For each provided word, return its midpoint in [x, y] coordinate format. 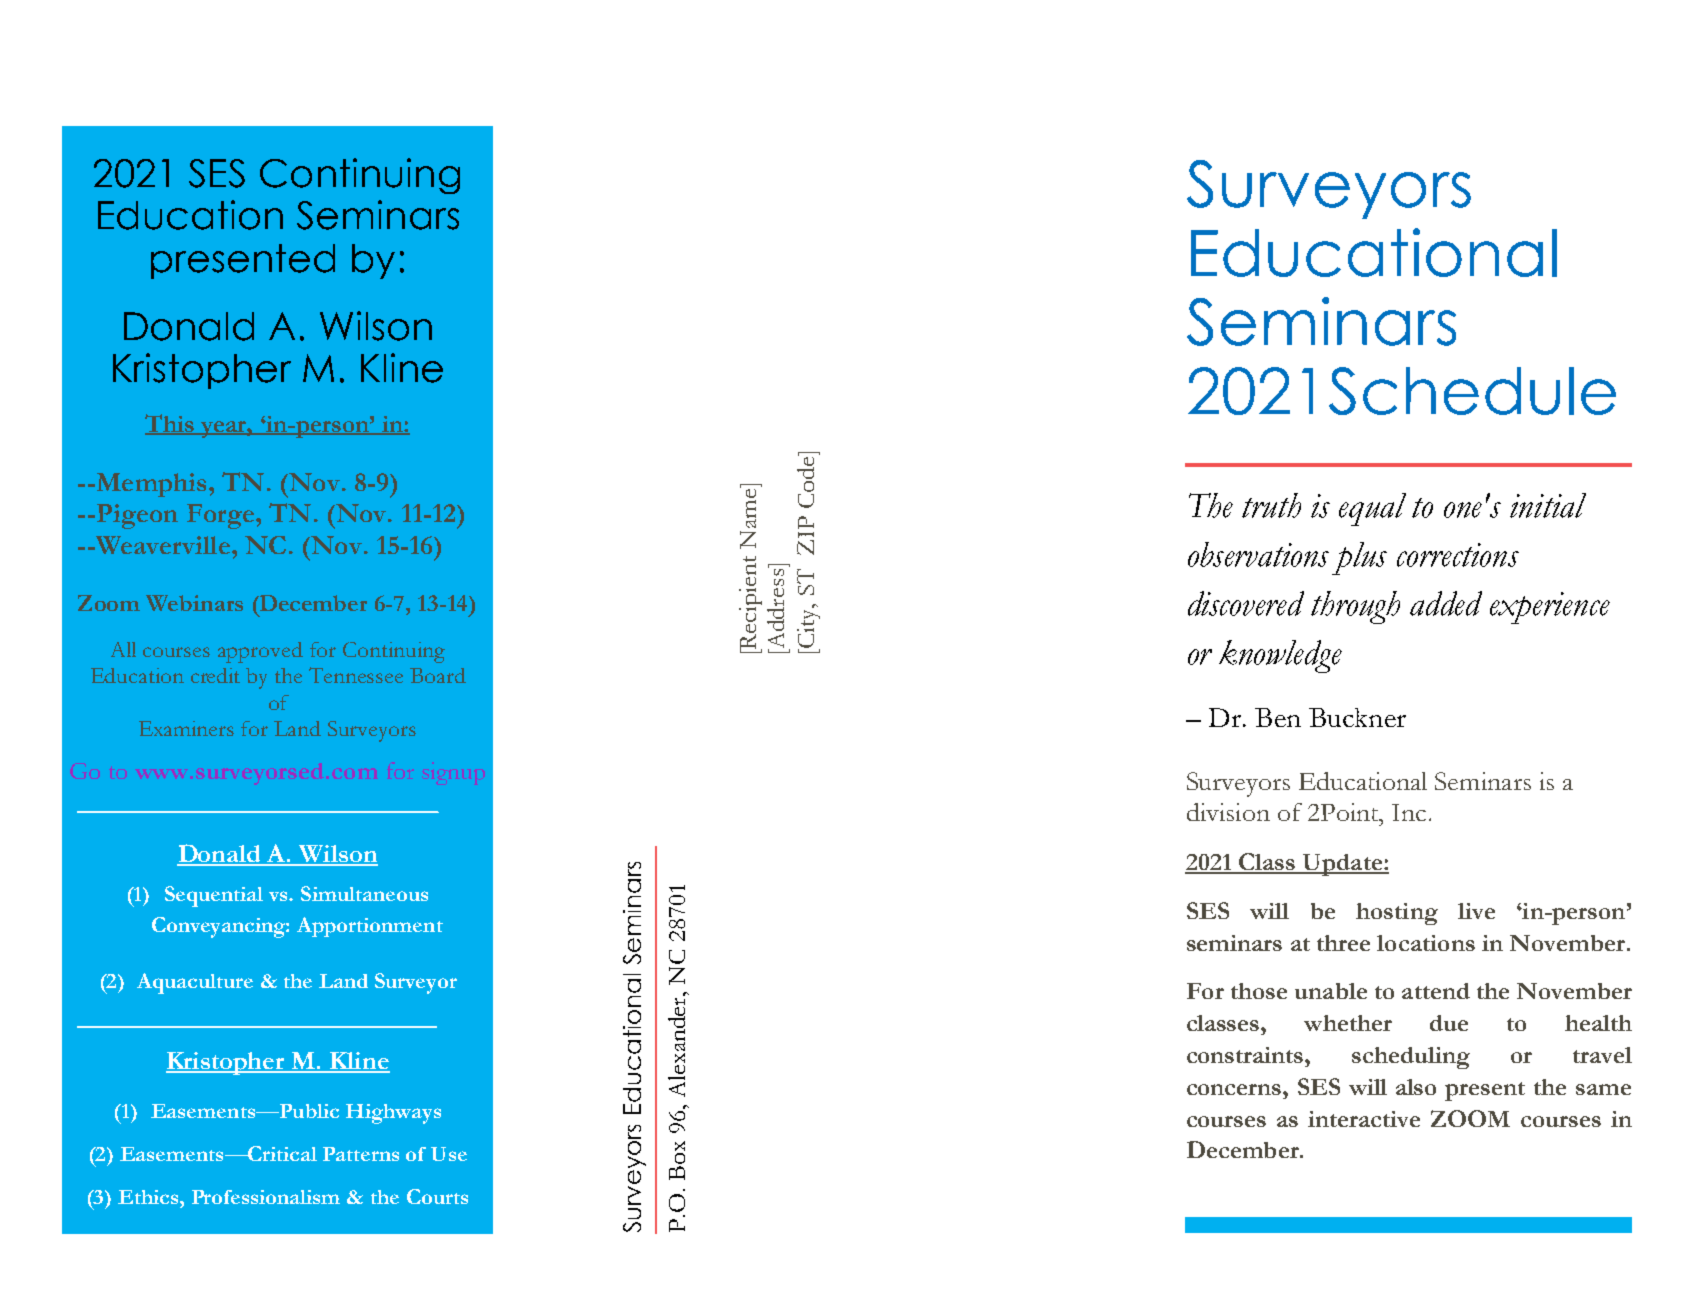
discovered [1246, 603]
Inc [1409, 812]
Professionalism [266, 1197]
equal [1372, 509]
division [1228, 812]
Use [449, 1154]
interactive [1364, 1119]
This [170, 424]
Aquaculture [195, 983]
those [1259, 991]
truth [1271, 505]
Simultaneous [364, 893]
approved [260, 652]
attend [1436, 991]
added [1446, 603]
